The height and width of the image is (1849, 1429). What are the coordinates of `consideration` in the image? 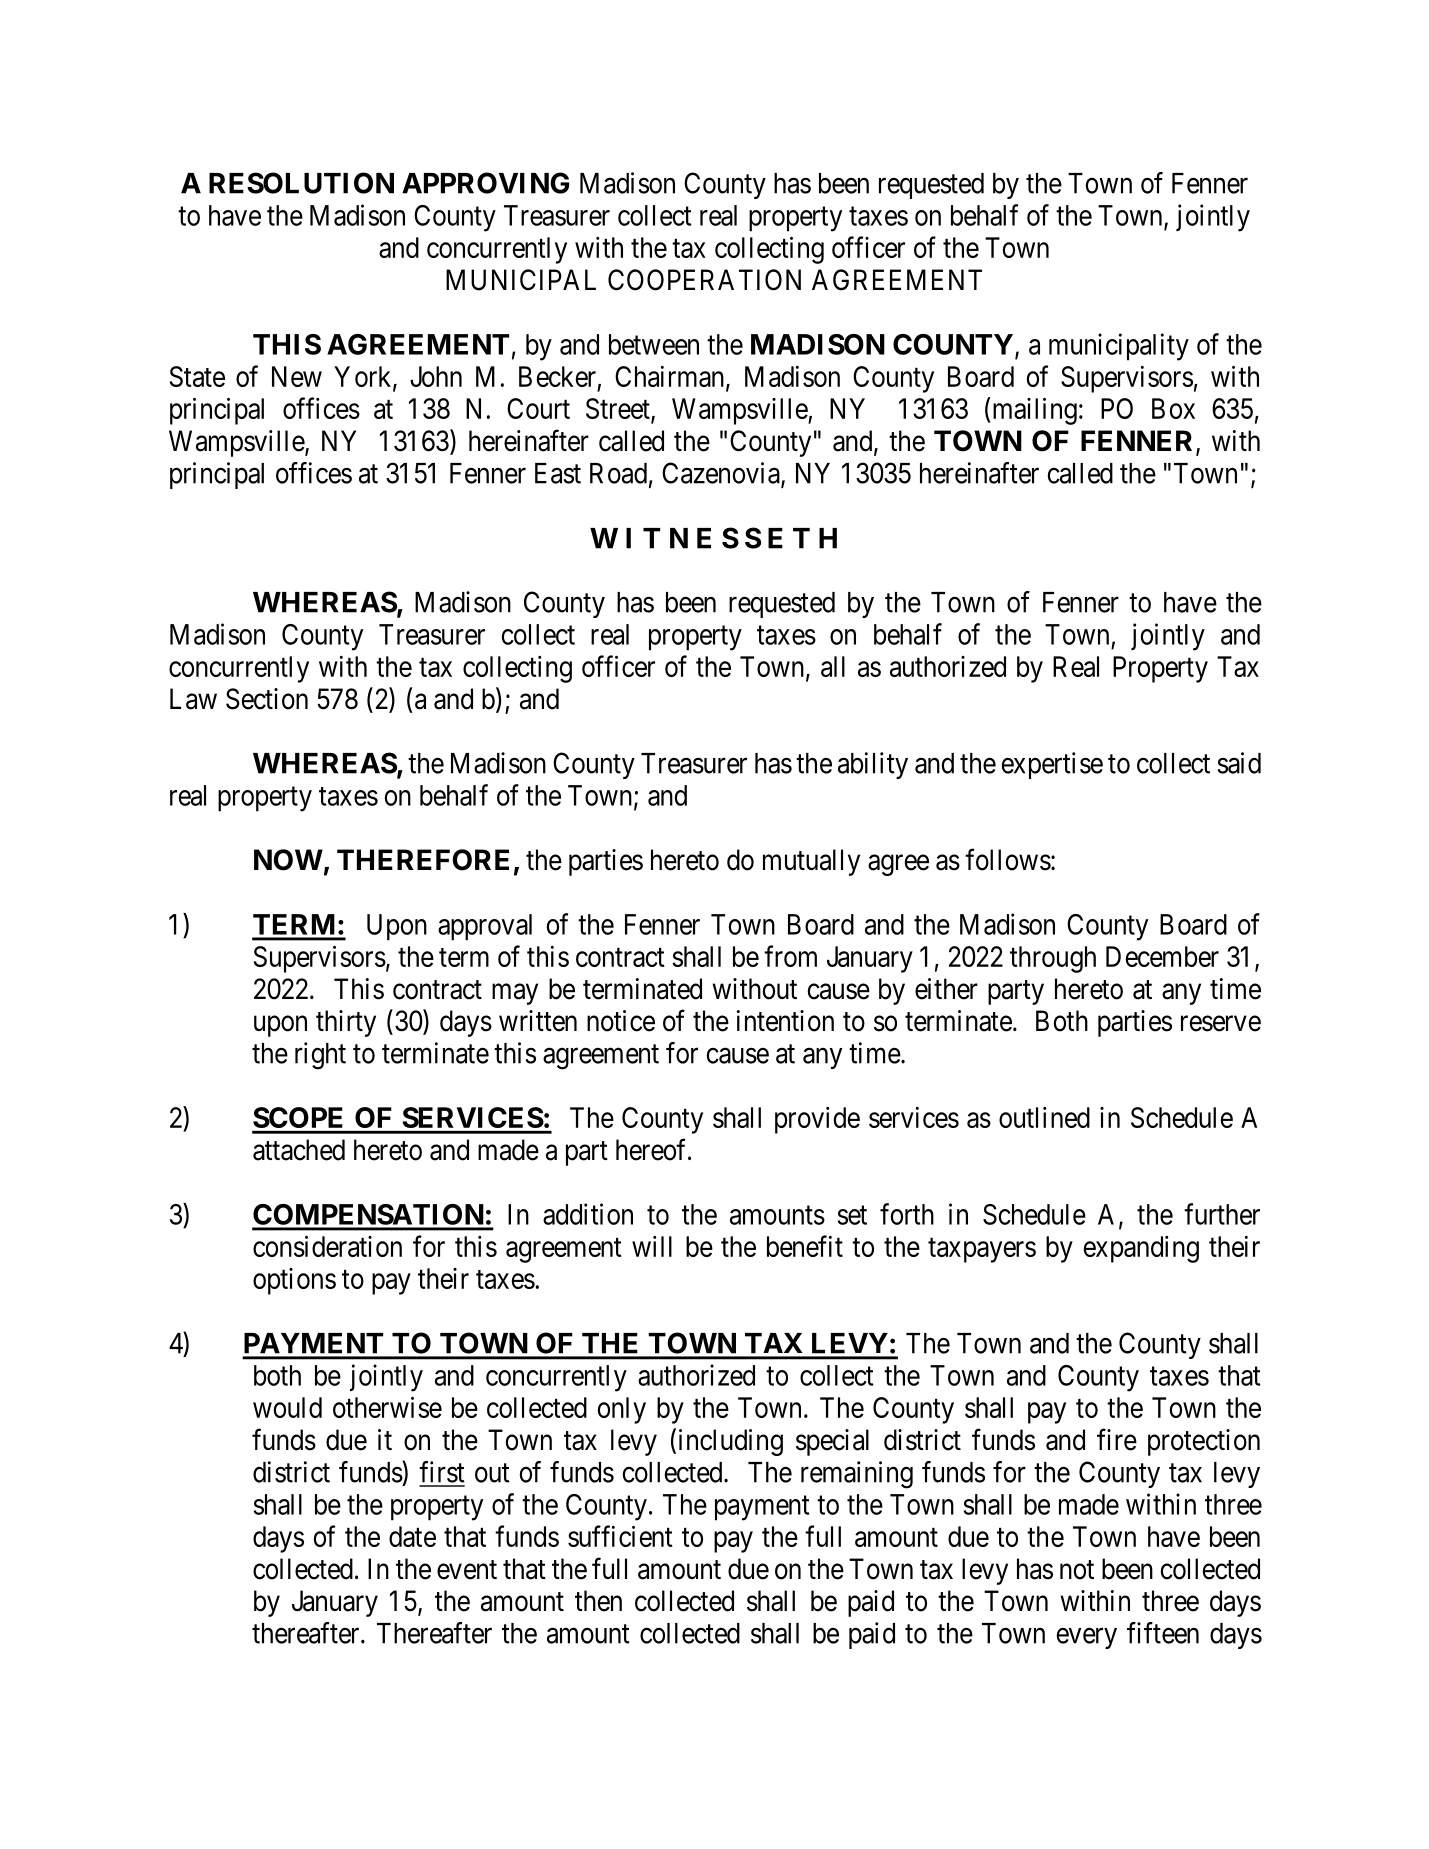 It's located at (327, 1246).
